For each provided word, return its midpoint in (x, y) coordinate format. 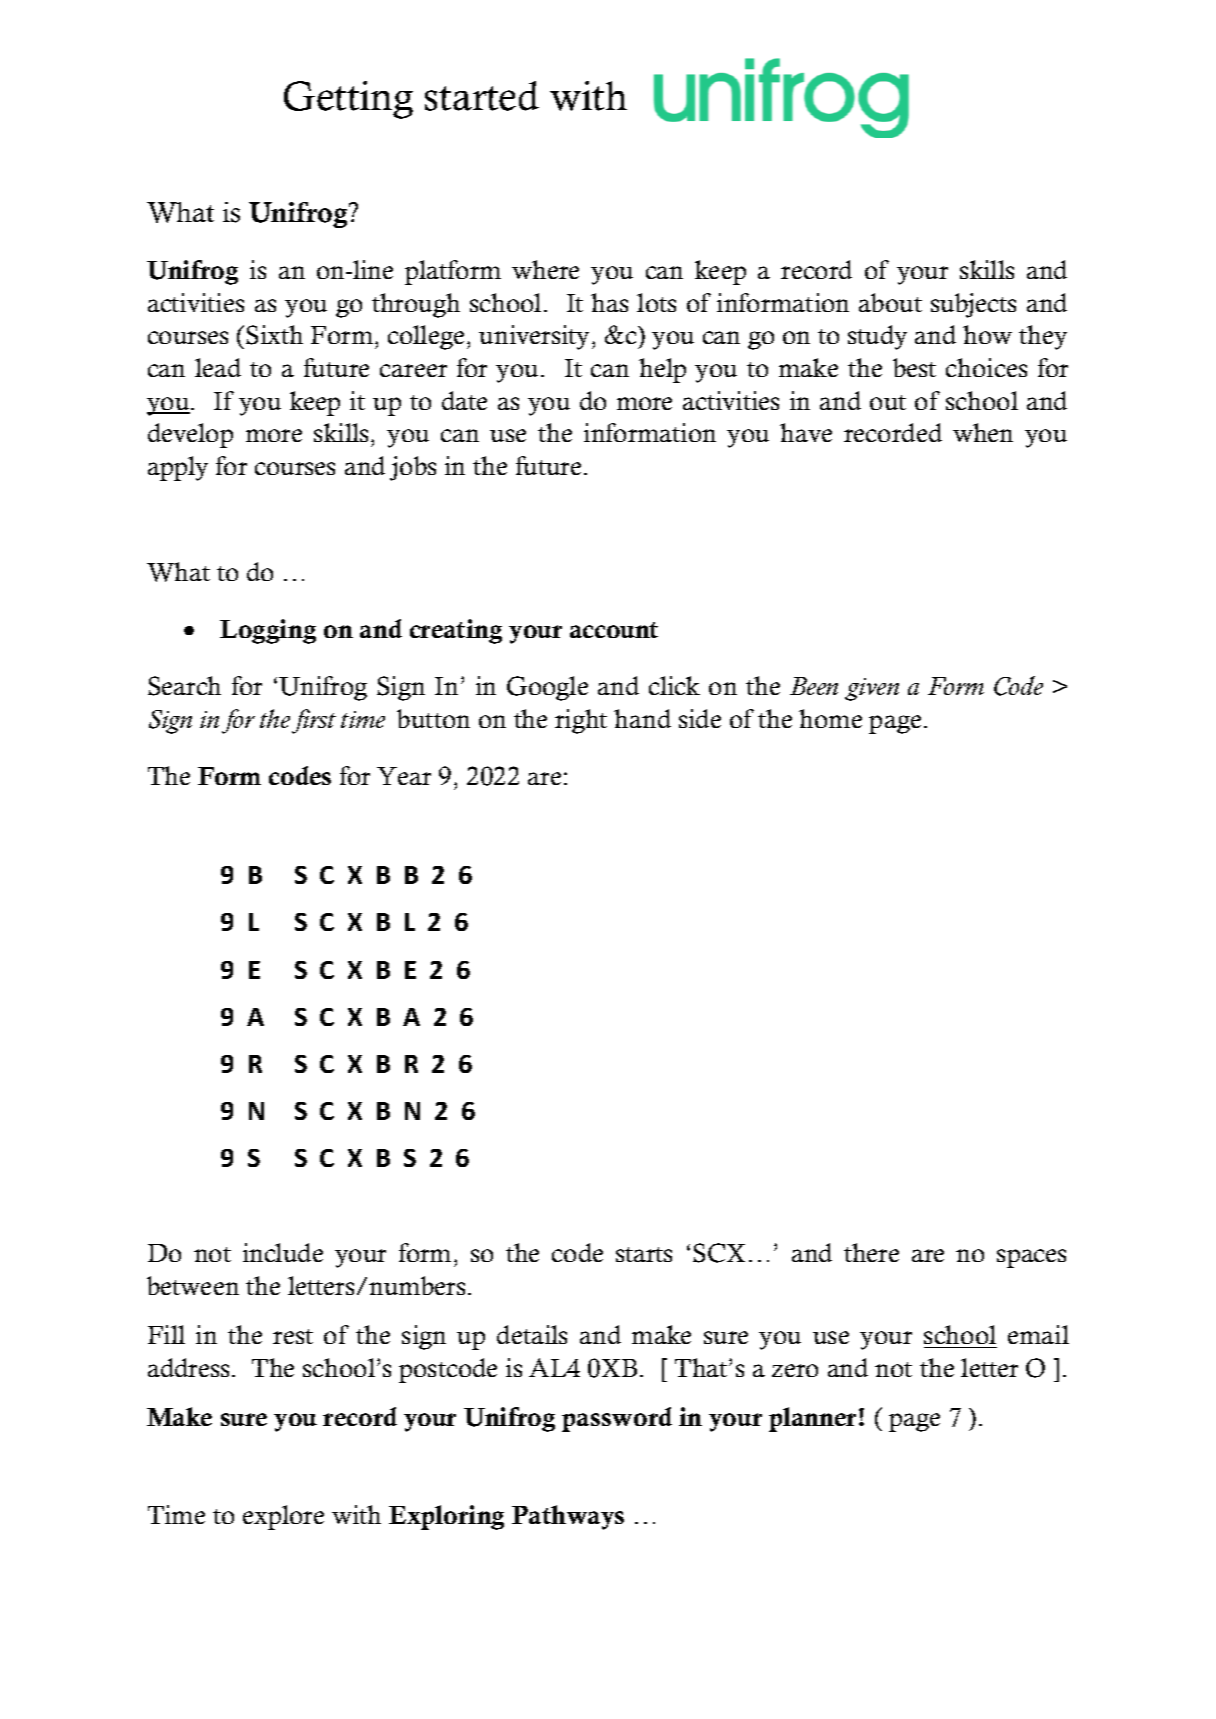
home (830, 718)
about (890, 302)
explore (283, 1517)
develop (190, 435)
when (983, 432)
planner (814, 1419)
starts (644, 1254)
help (662, 370)
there (871, 1252)
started (482, 96)
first (314, 721)
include (283, 1252)
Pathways (568, 1517)
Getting (348, 100)
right (581, 721)
